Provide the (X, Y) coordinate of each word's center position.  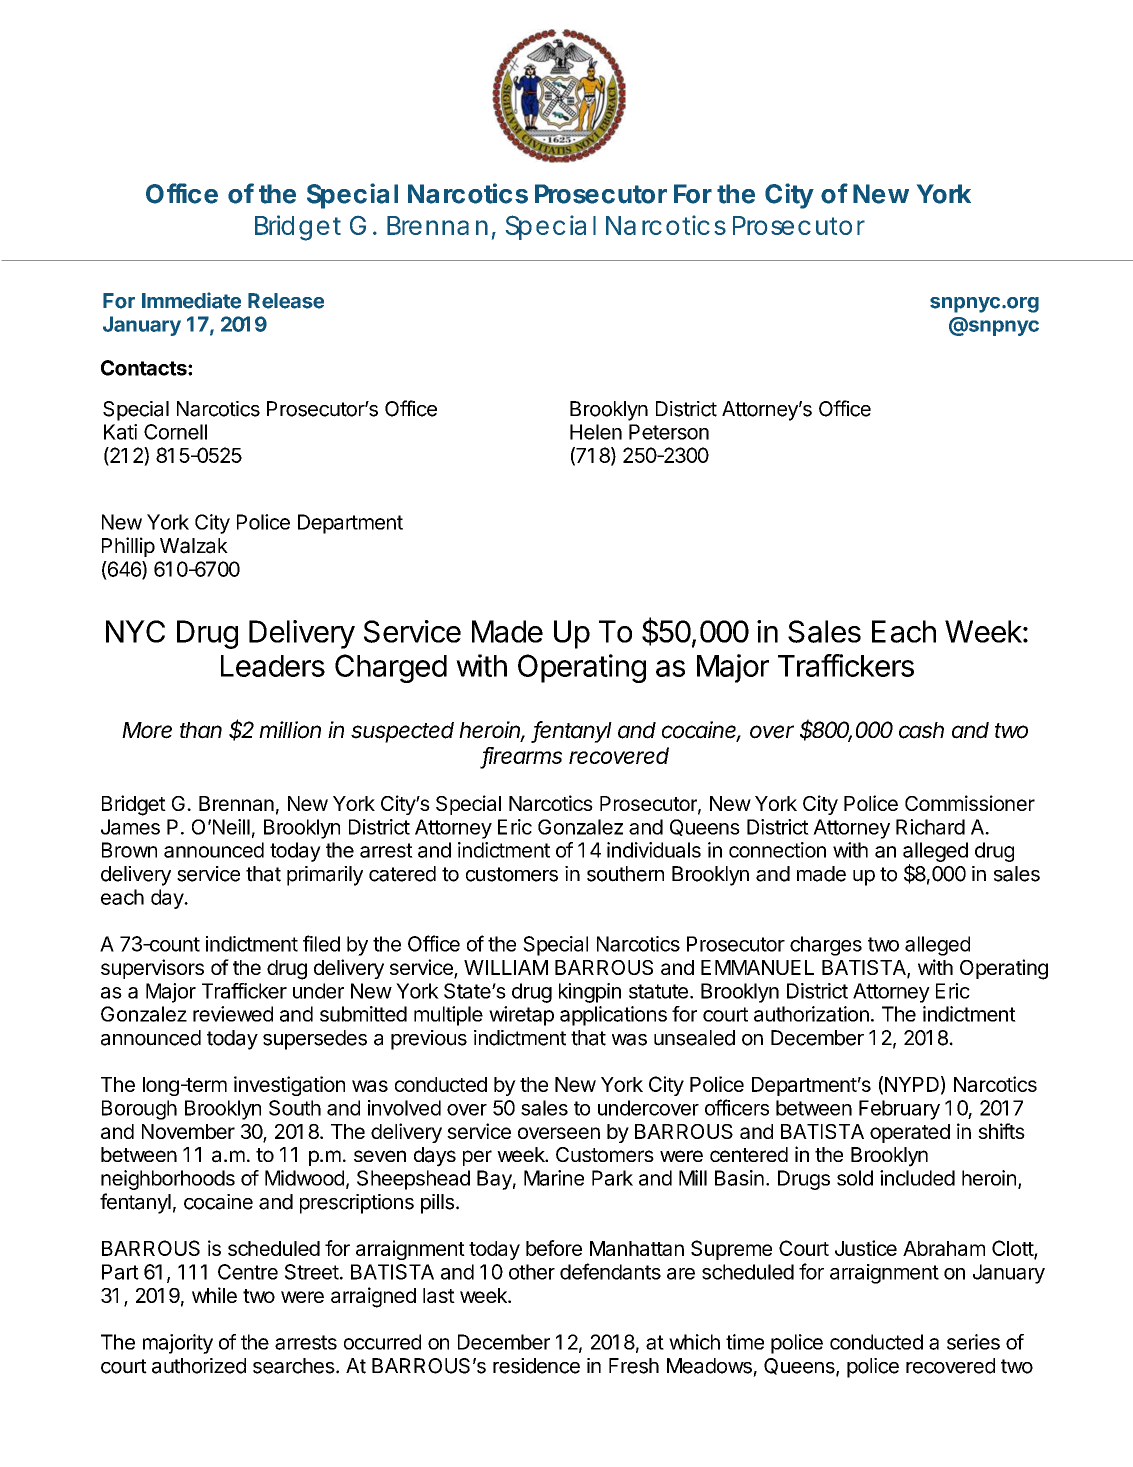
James (130, 827)
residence (536, 1366)
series (973, 1342)
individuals (654, 850)
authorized (199, 1366)
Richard (930, 827)
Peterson (669, 432)
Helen (596, 432)
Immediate (191, 300)
